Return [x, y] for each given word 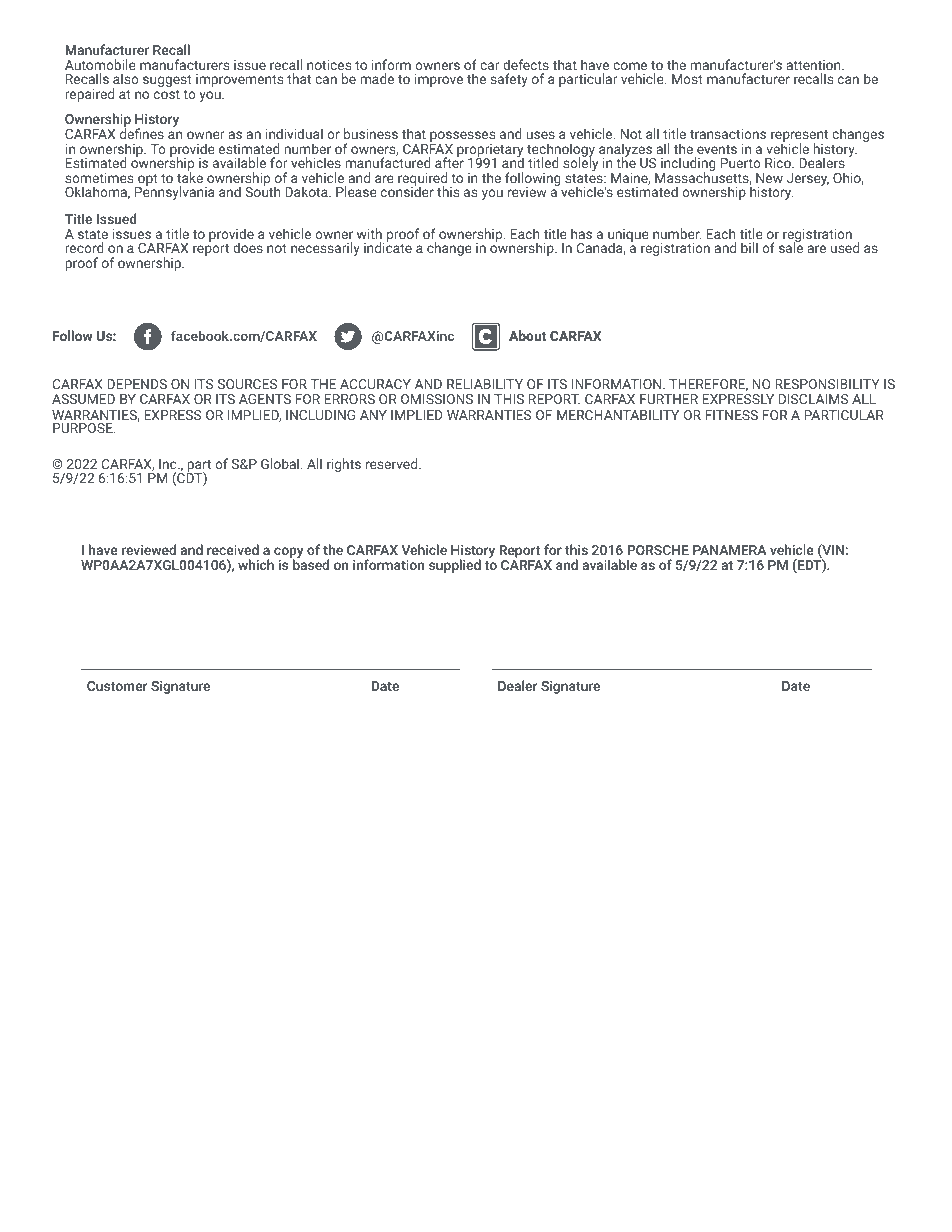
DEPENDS [137, 384]
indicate [388, 246]
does [248, 247]
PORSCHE [658, 550]
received [233, 549]
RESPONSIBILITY [827, 384]
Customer [117, 686]
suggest [167, 81]
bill [749, 247]
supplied [455, 566]
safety [509, 80]
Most [687, 79]
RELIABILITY [485, 384]
